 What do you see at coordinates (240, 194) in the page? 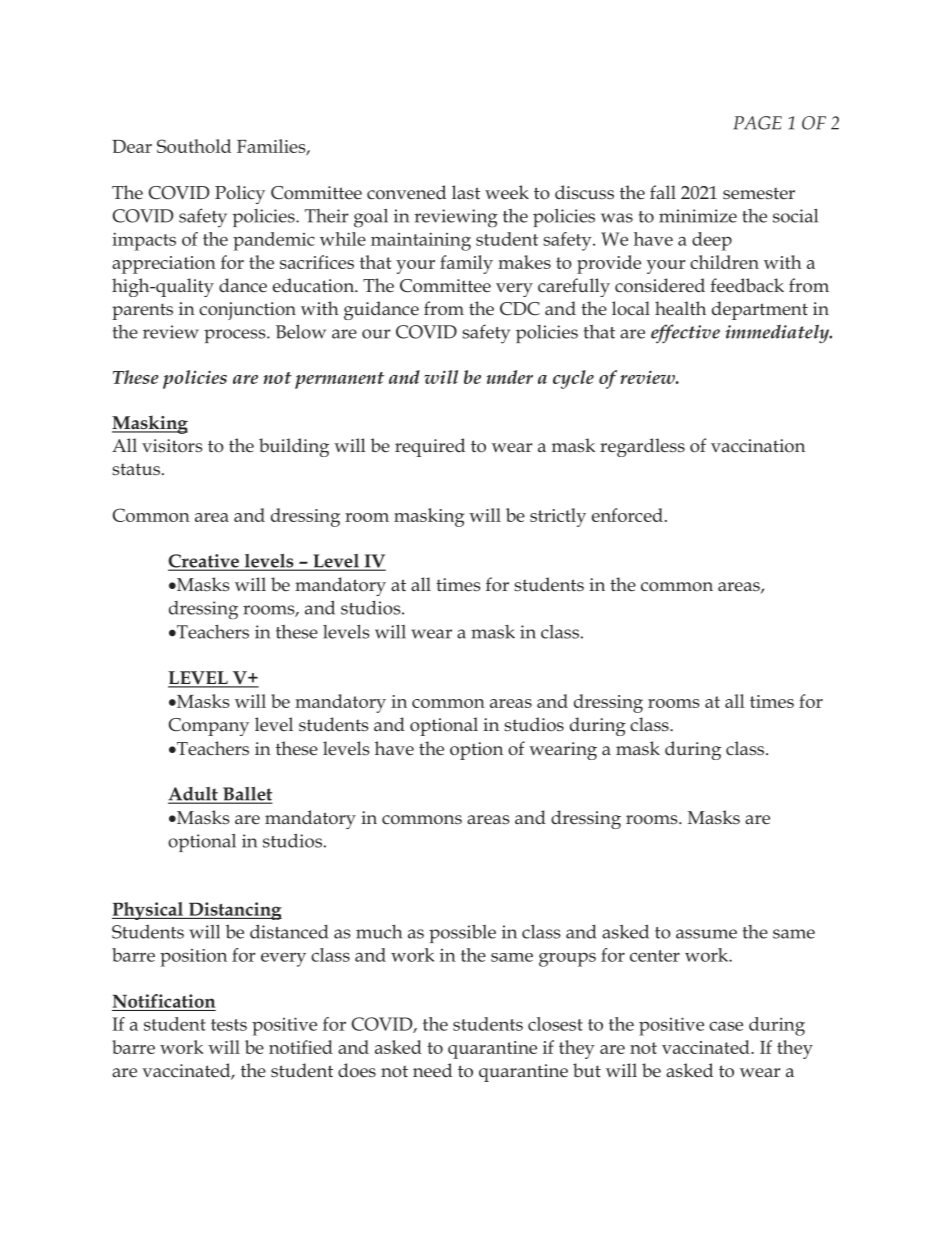
I see `Policy` at bounding box center [240, 194].
